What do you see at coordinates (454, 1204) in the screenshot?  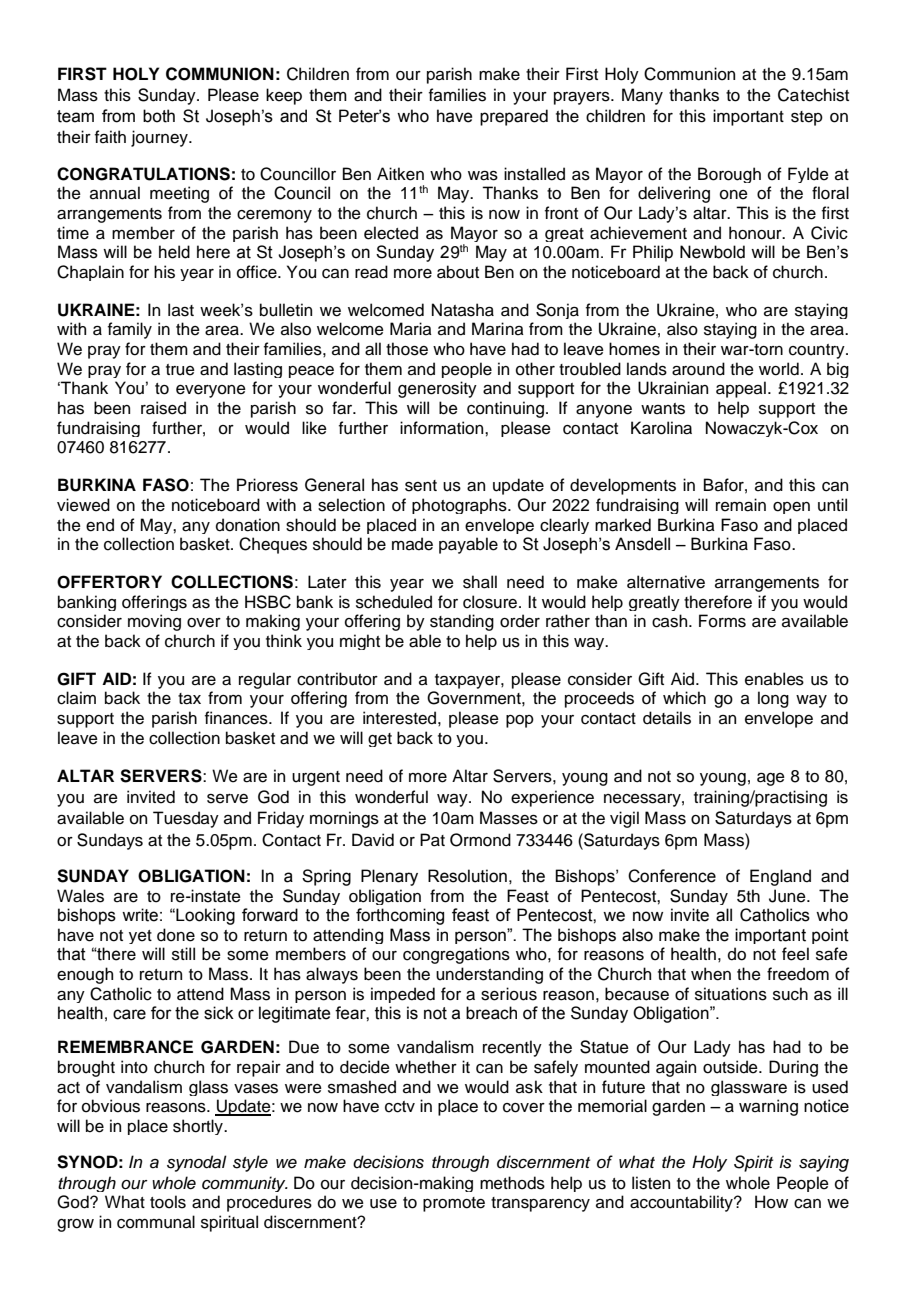 I see `promote` at bounding box center [454, 1204].
